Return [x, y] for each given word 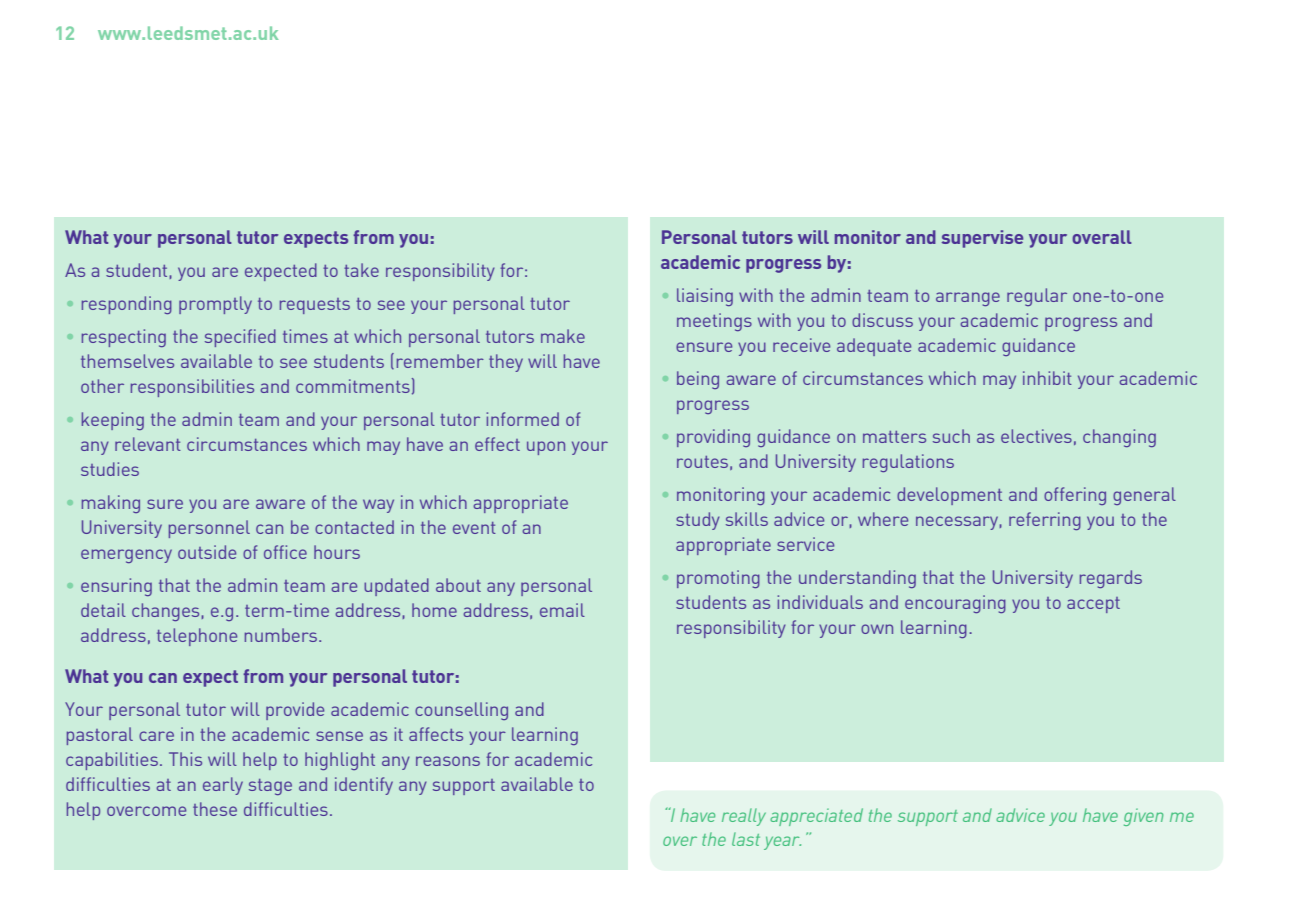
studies [110, 469]
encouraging [955, 604]
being [698, 380]
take [361, 270]
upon [546, 448]
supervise [982, 239]
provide [295, 711]
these [215, 809]
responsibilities [192, 388]
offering [1075, 496]
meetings [714, 322]
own [877, 629]
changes [165, 612]
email [562, 610]
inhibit [1047, 378]
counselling [461, 711]
